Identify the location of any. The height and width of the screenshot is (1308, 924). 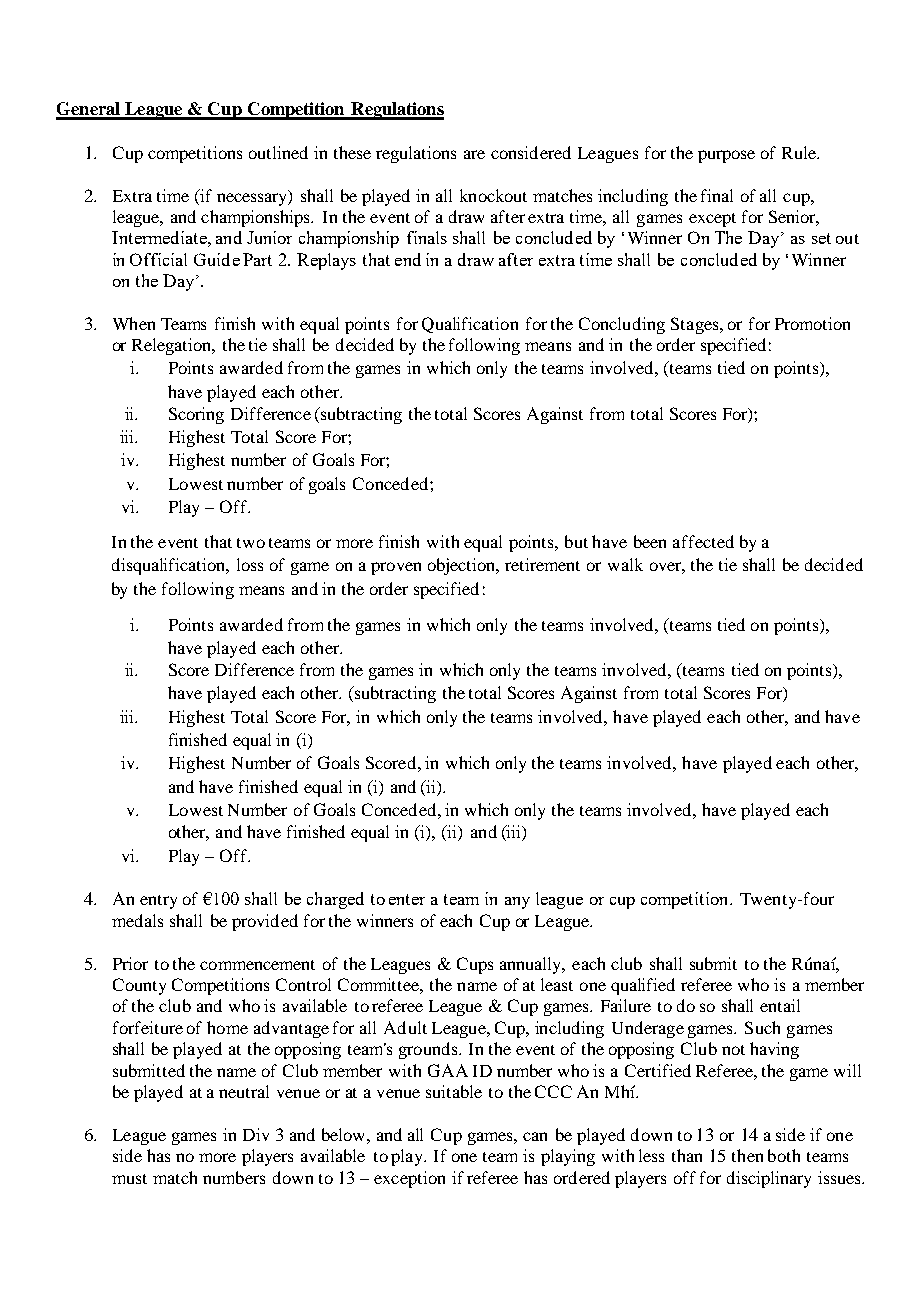
(517, 903).
